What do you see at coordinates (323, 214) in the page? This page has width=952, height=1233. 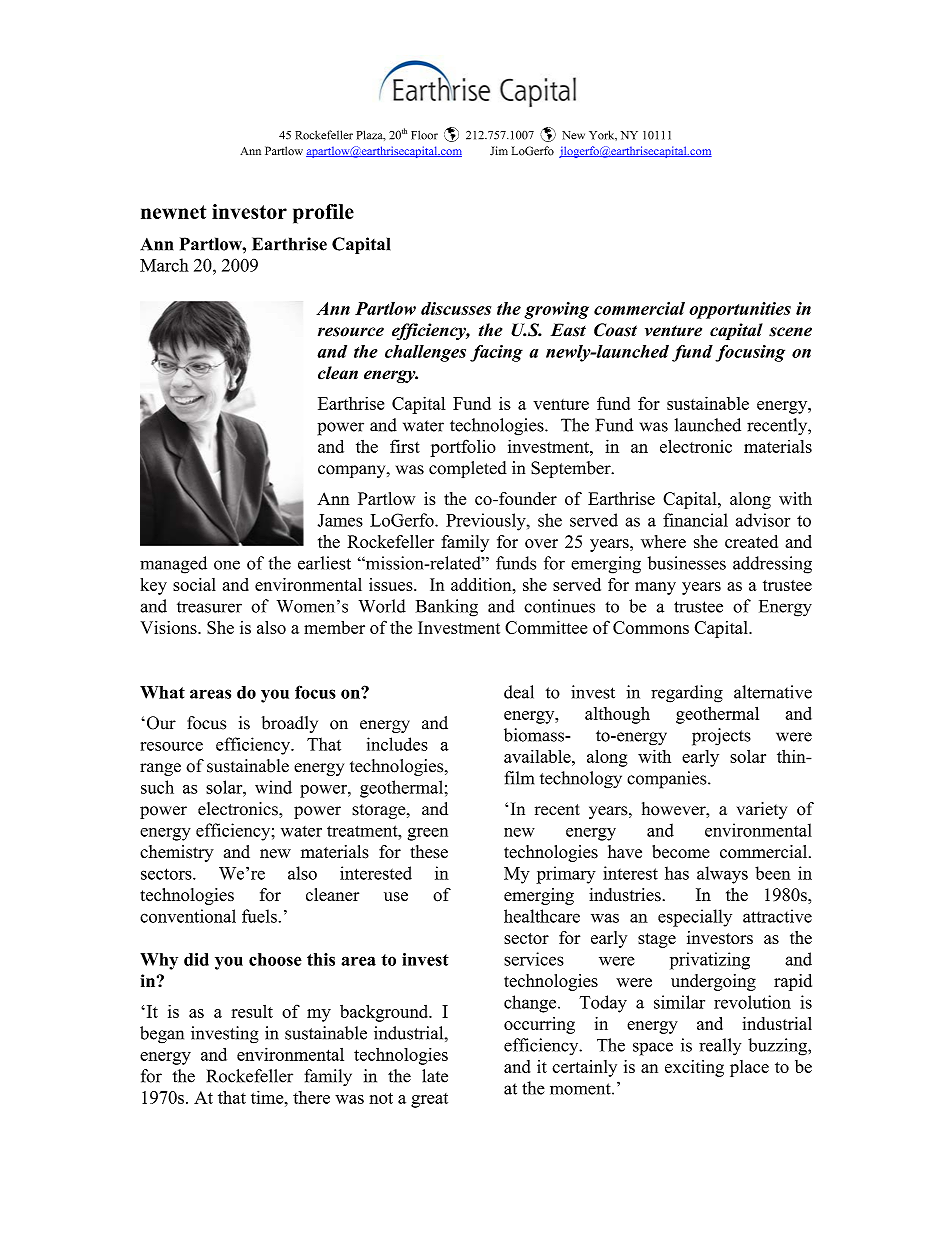 I see `profile` at bounding box center [323, 214].
